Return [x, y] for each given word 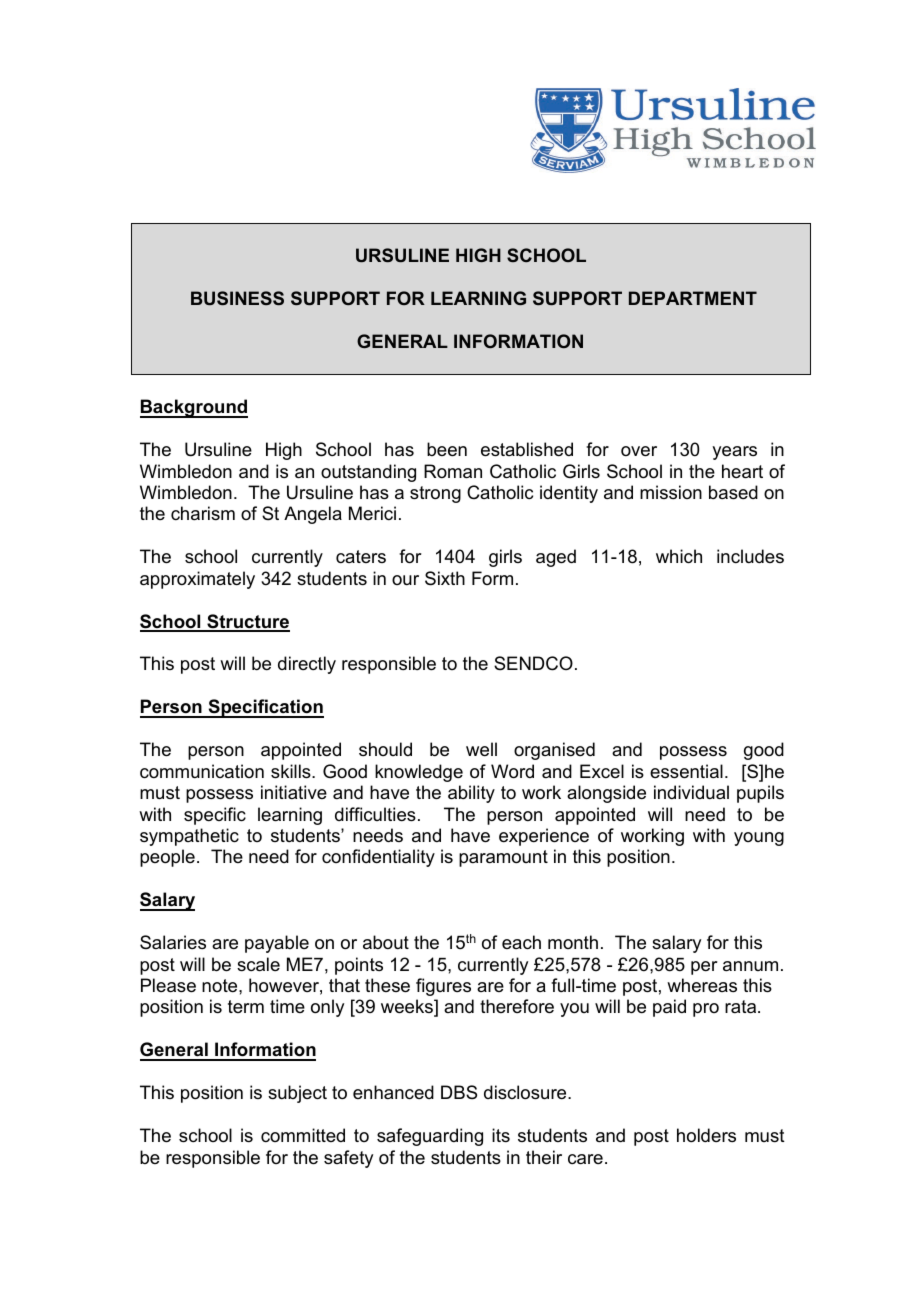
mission [671, 492]
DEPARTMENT [693, 298]
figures [443, 987]
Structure [247, 622]
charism [203, 513]
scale [258, 964]
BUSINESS [237, 298]
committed [303, 1135]
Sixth [445, 578]
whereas [702, 985]
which [679, 556]
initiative [294, 792]
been [447, 449]
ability [471, 794]
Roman [453, 471]
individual [691, 792]
